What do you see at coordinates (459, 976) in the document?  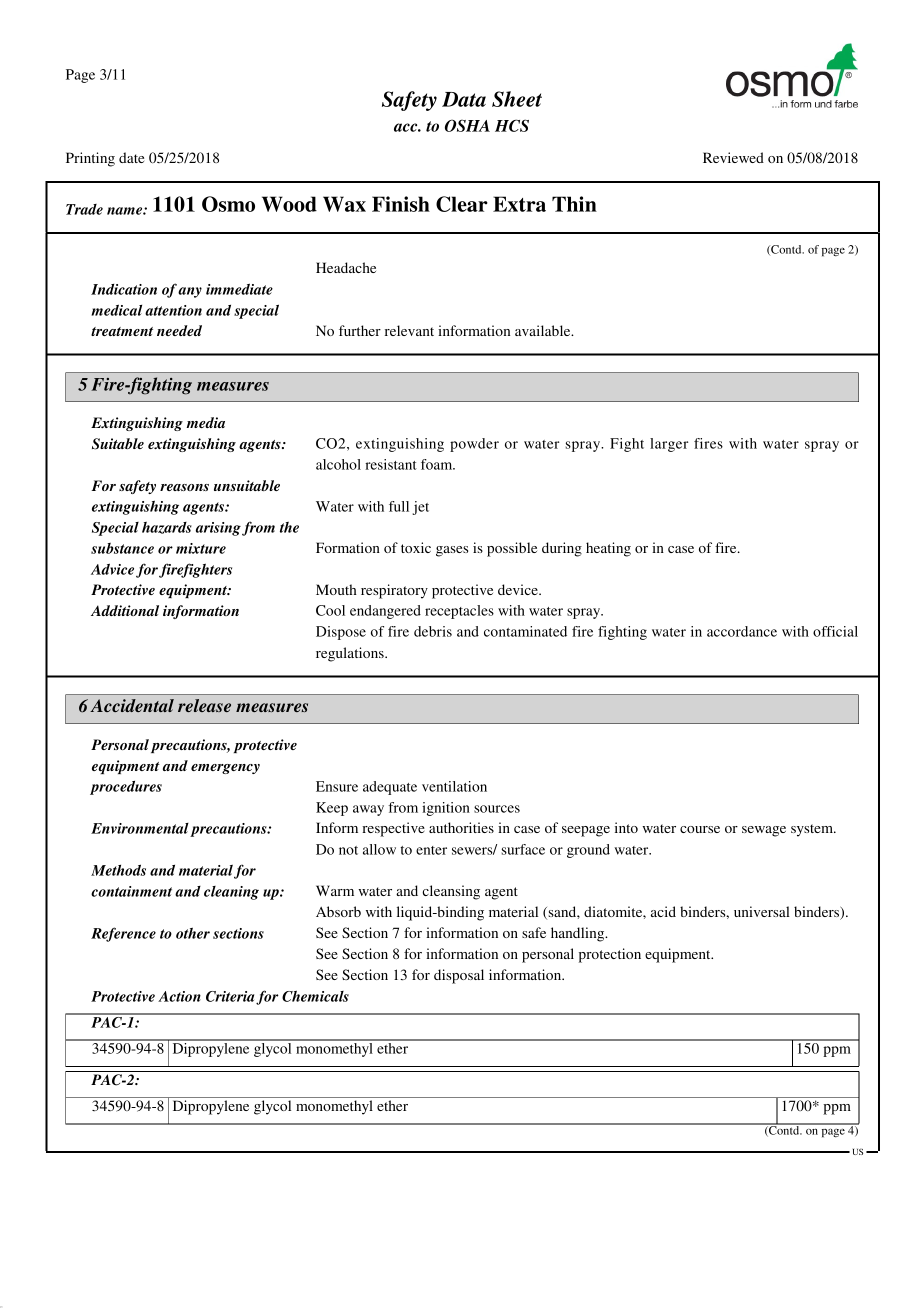 I see `disposal` at bounding box center [459, 976].
